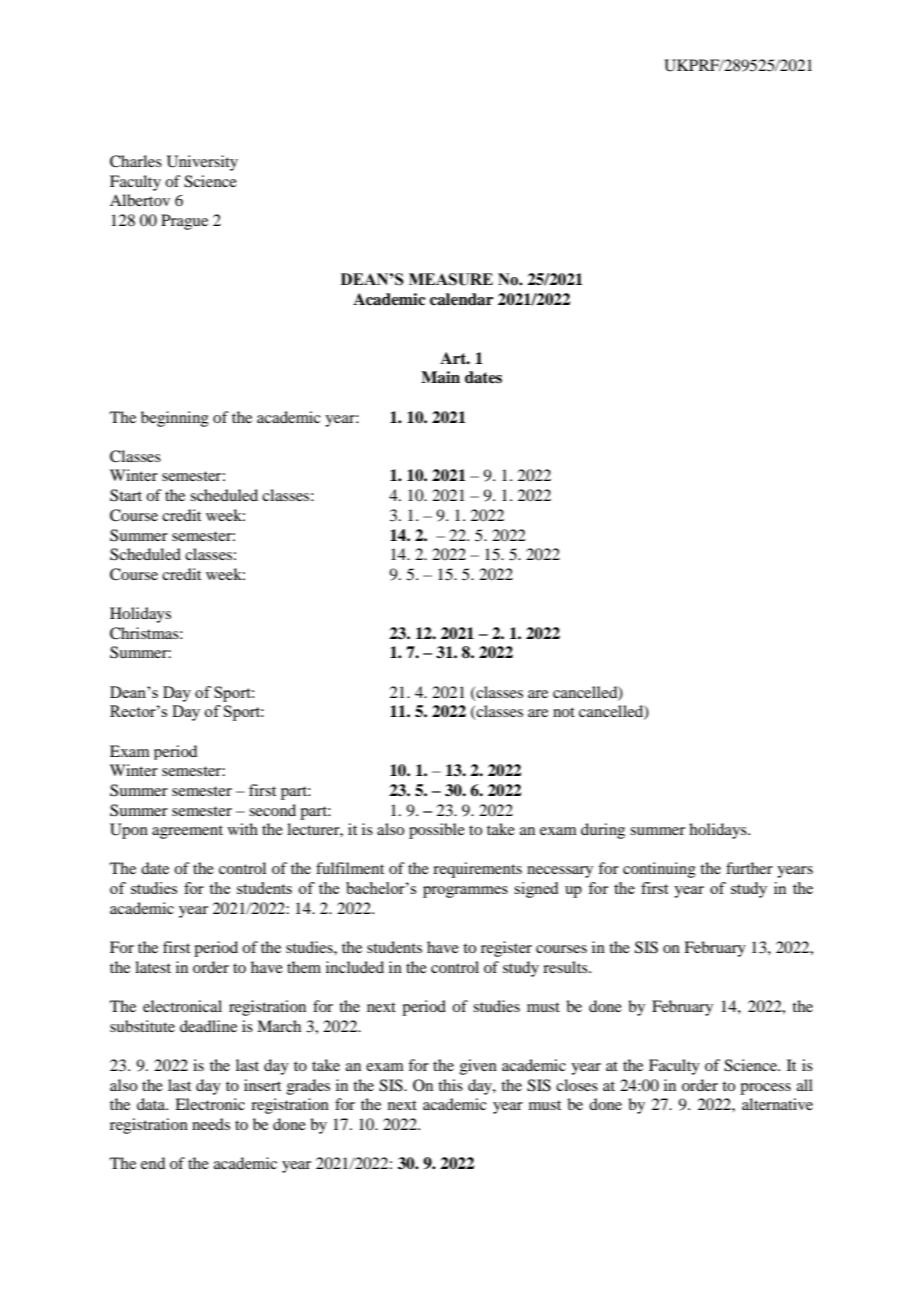 This document has width=924, height=1308. What do you see at coordinates (477, 870) in the document?
I see `requirements` at bounding box center [477, 870].
